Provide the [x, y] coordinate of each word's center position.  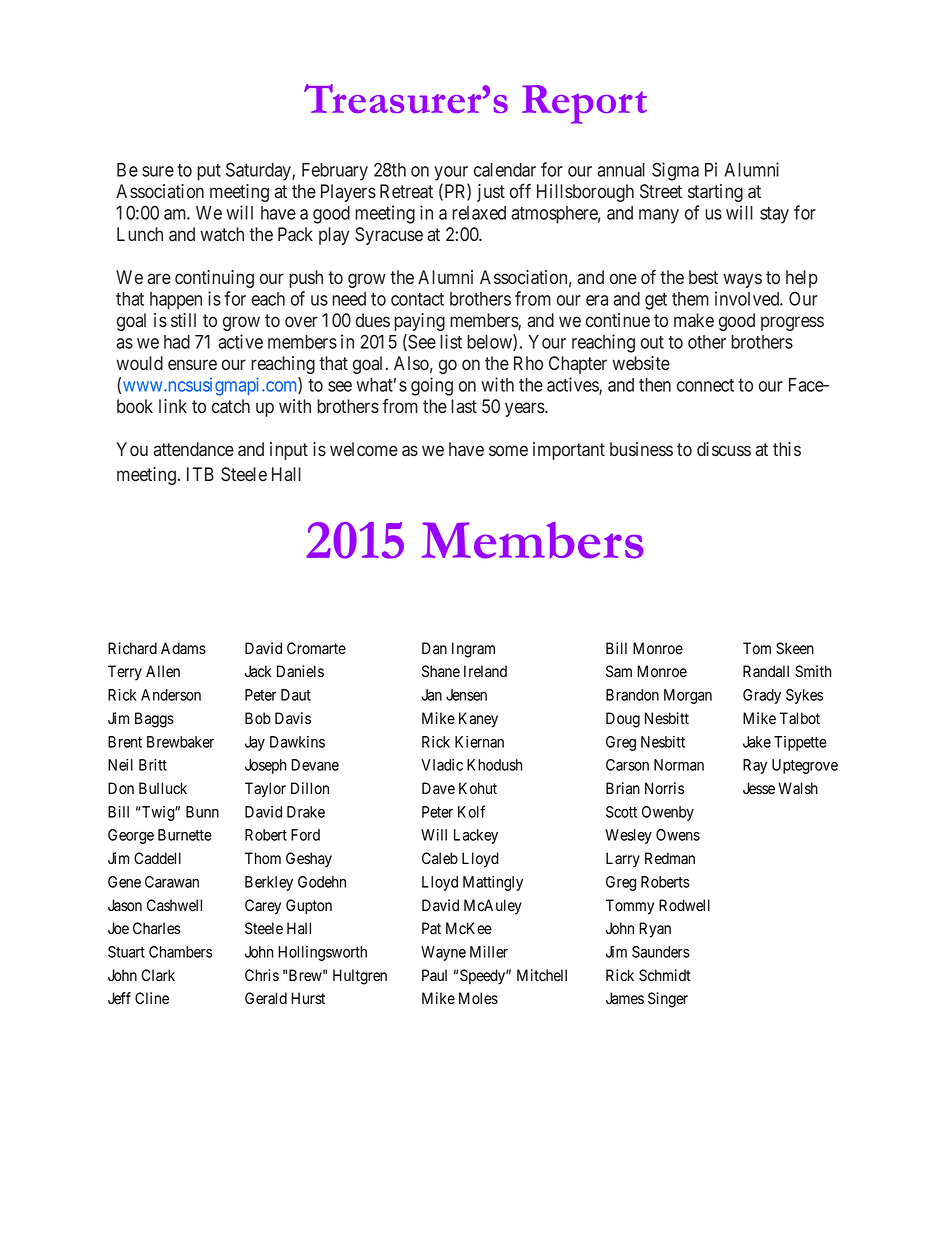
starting [715, 193]
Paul [434, 975]
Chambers [180, 952]
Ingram [473, 650]
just [491, 193]
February [335, 172]
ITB [200, 474]
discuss [724, 449]
